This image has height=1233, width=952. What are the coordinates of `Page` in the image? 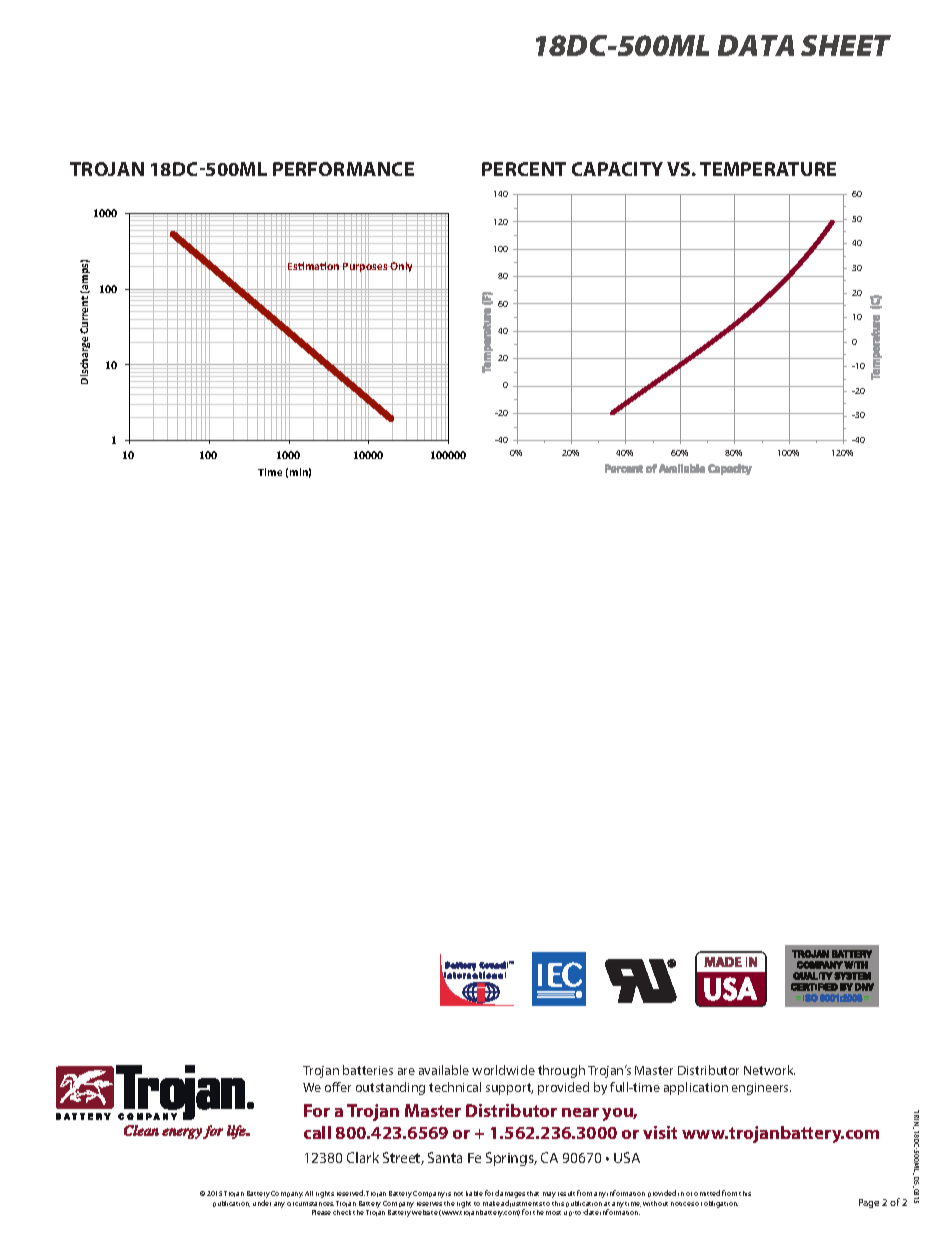 It's located at (869, 1203).
